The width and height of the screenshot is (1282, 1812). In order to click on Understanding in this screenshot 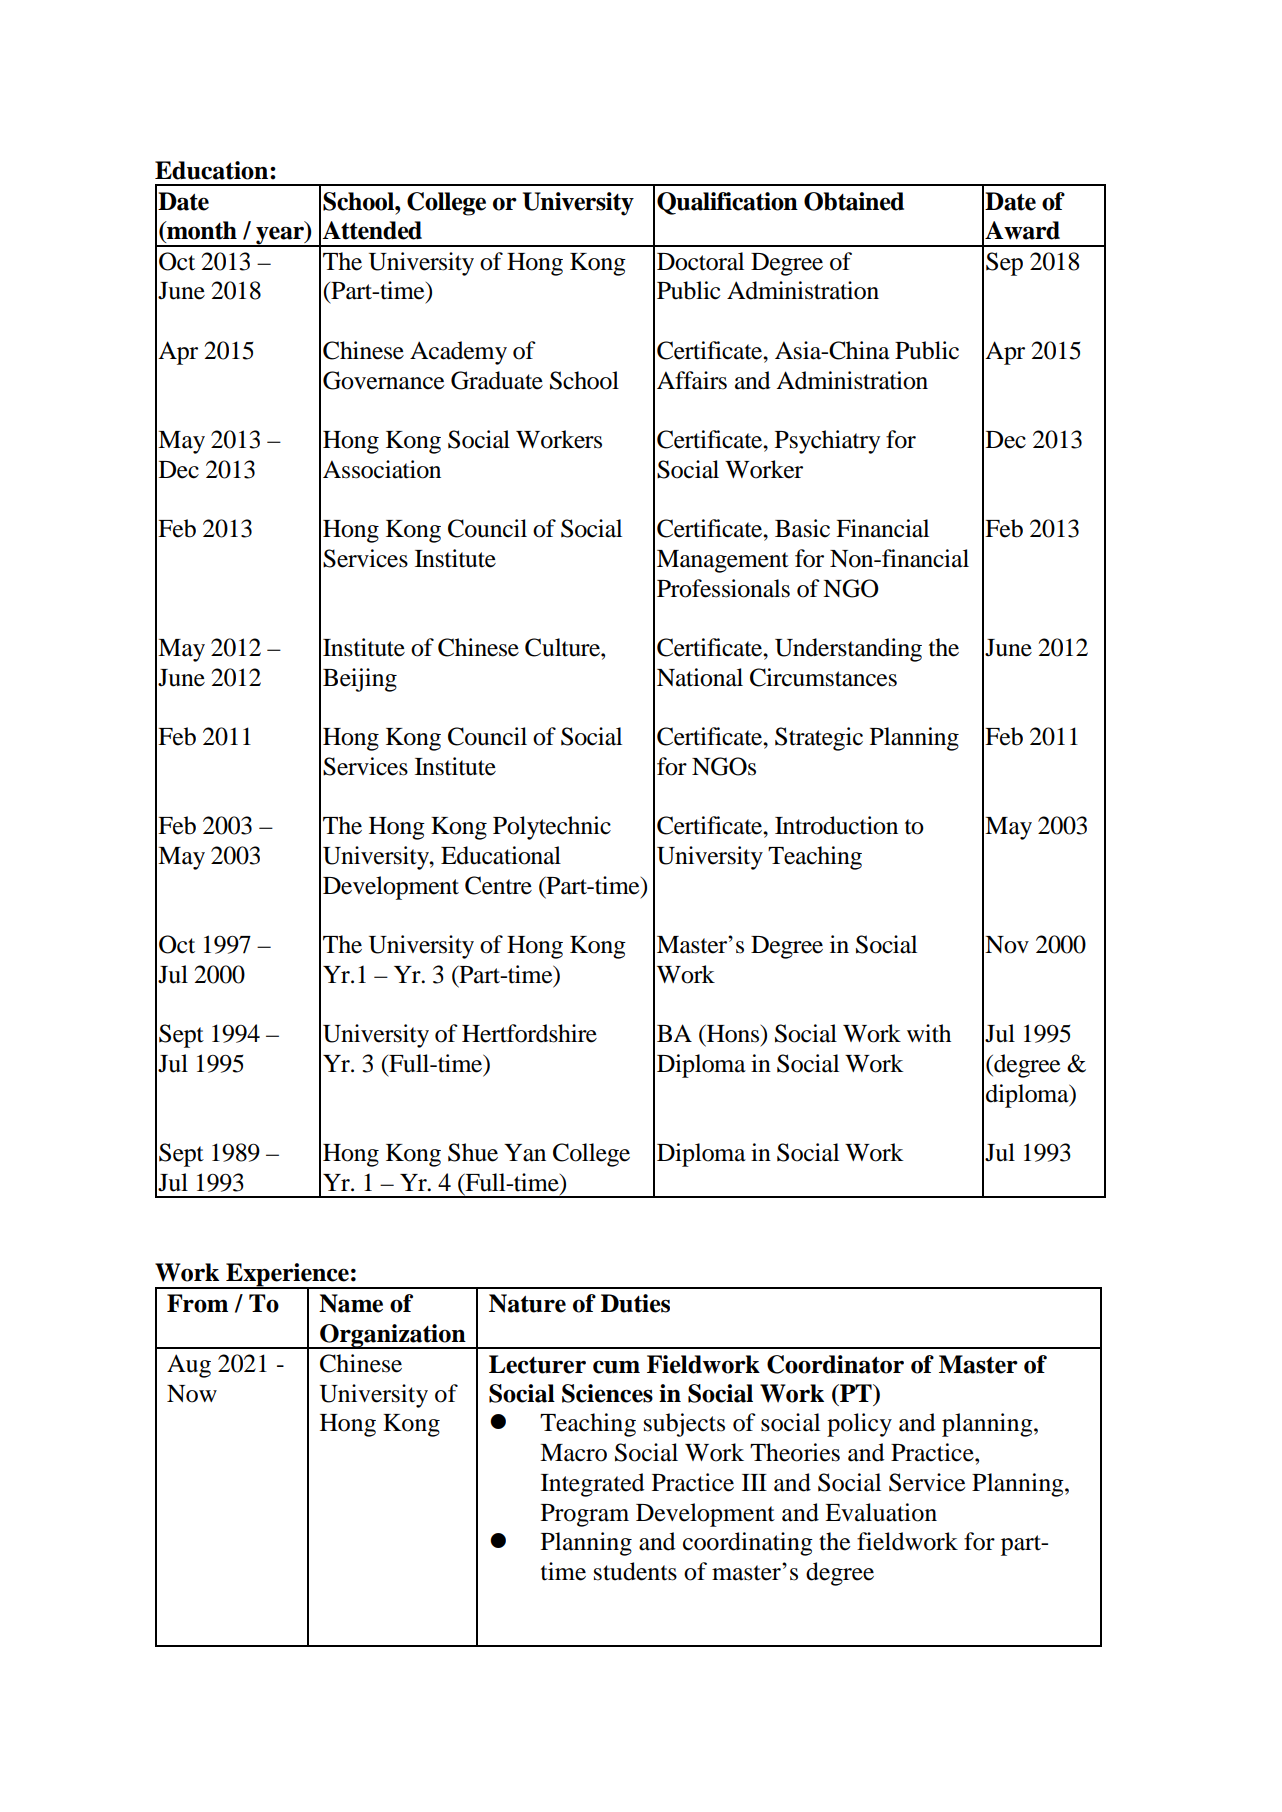, I will do `click(848, 650)`.
